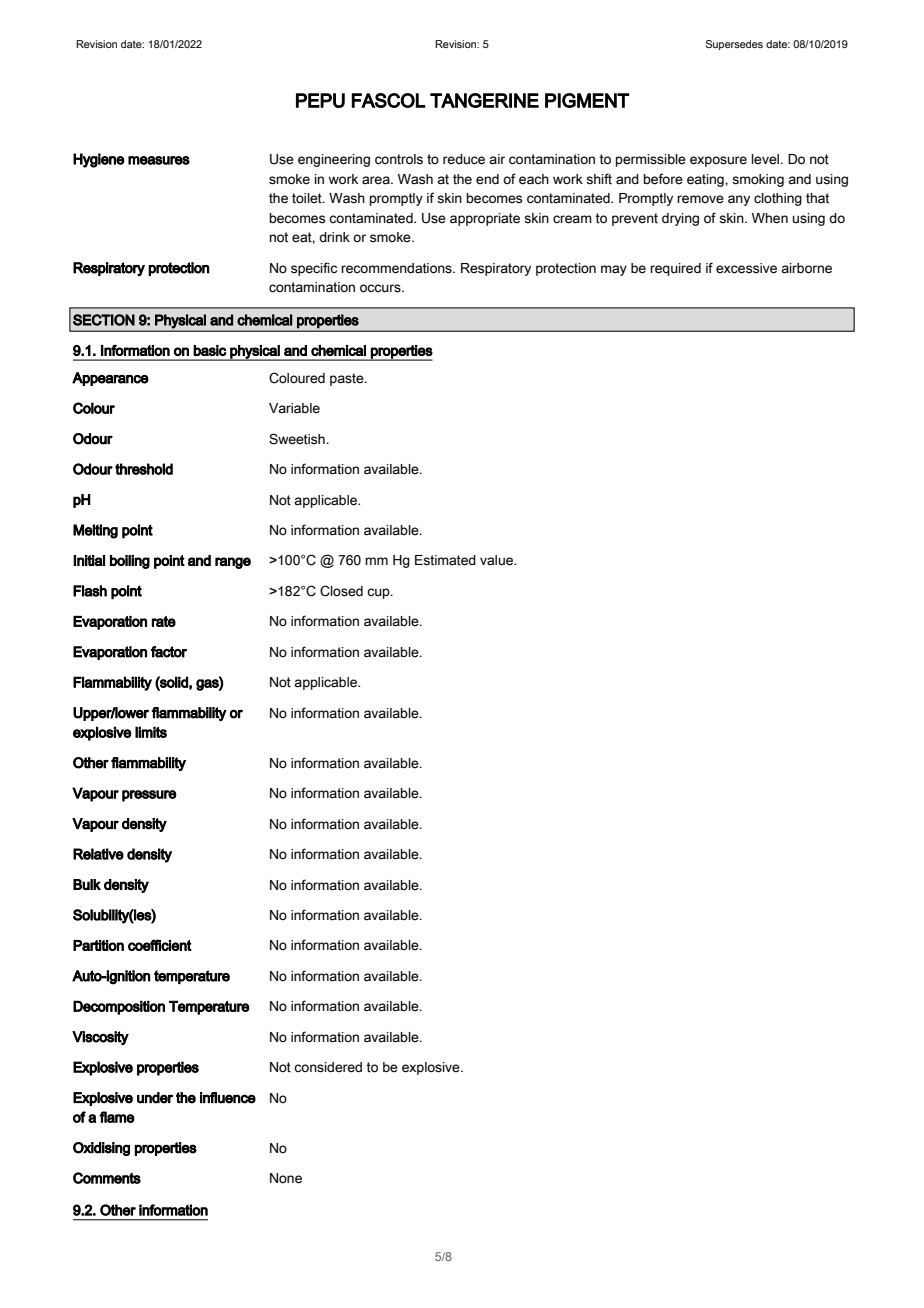  What do you see at coordinates (159, 160) in the image?
I see `measures` at bounding box center [159, 160].
